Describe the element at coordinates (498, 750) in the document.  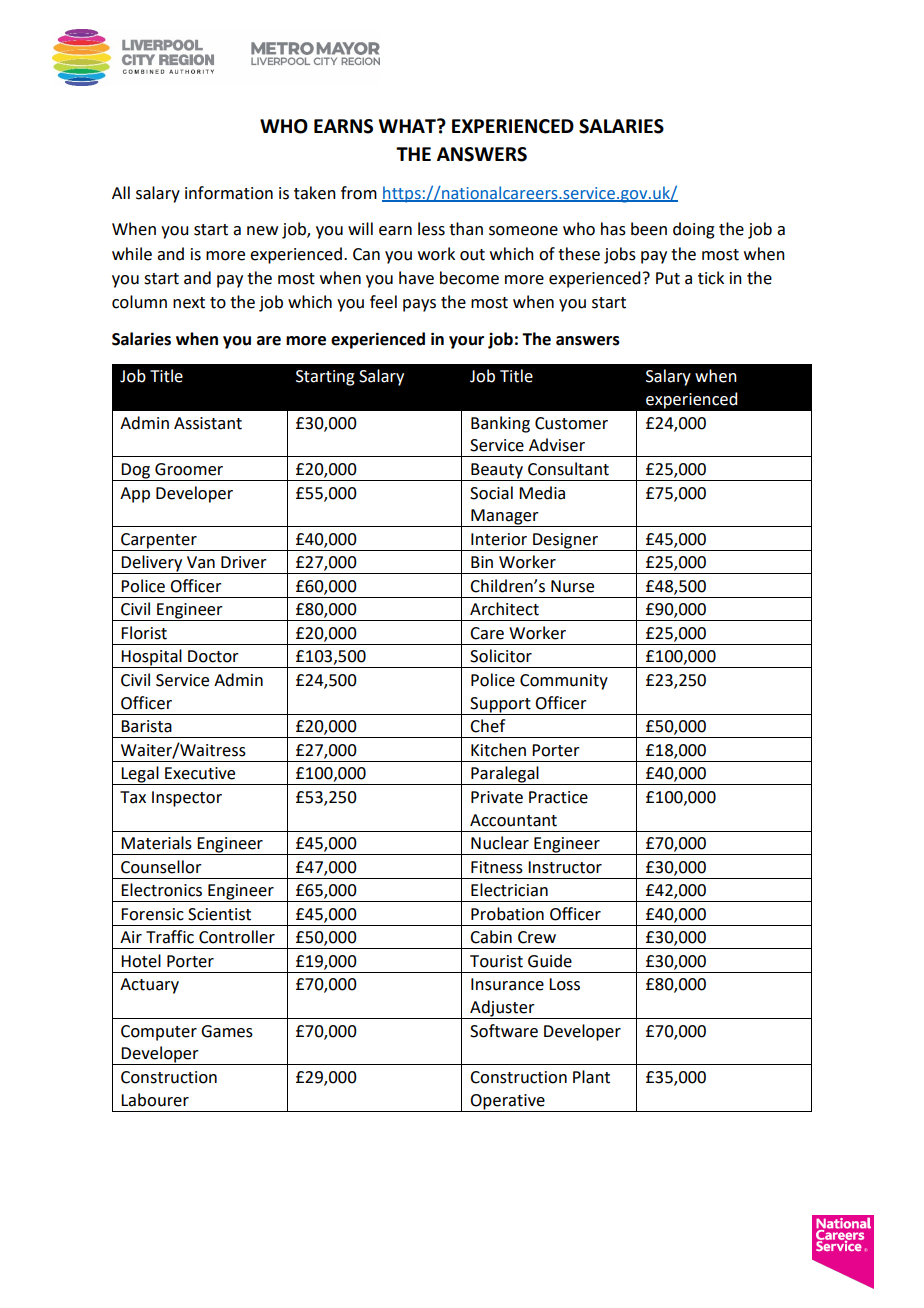
I see `Kitchen` at that location.
